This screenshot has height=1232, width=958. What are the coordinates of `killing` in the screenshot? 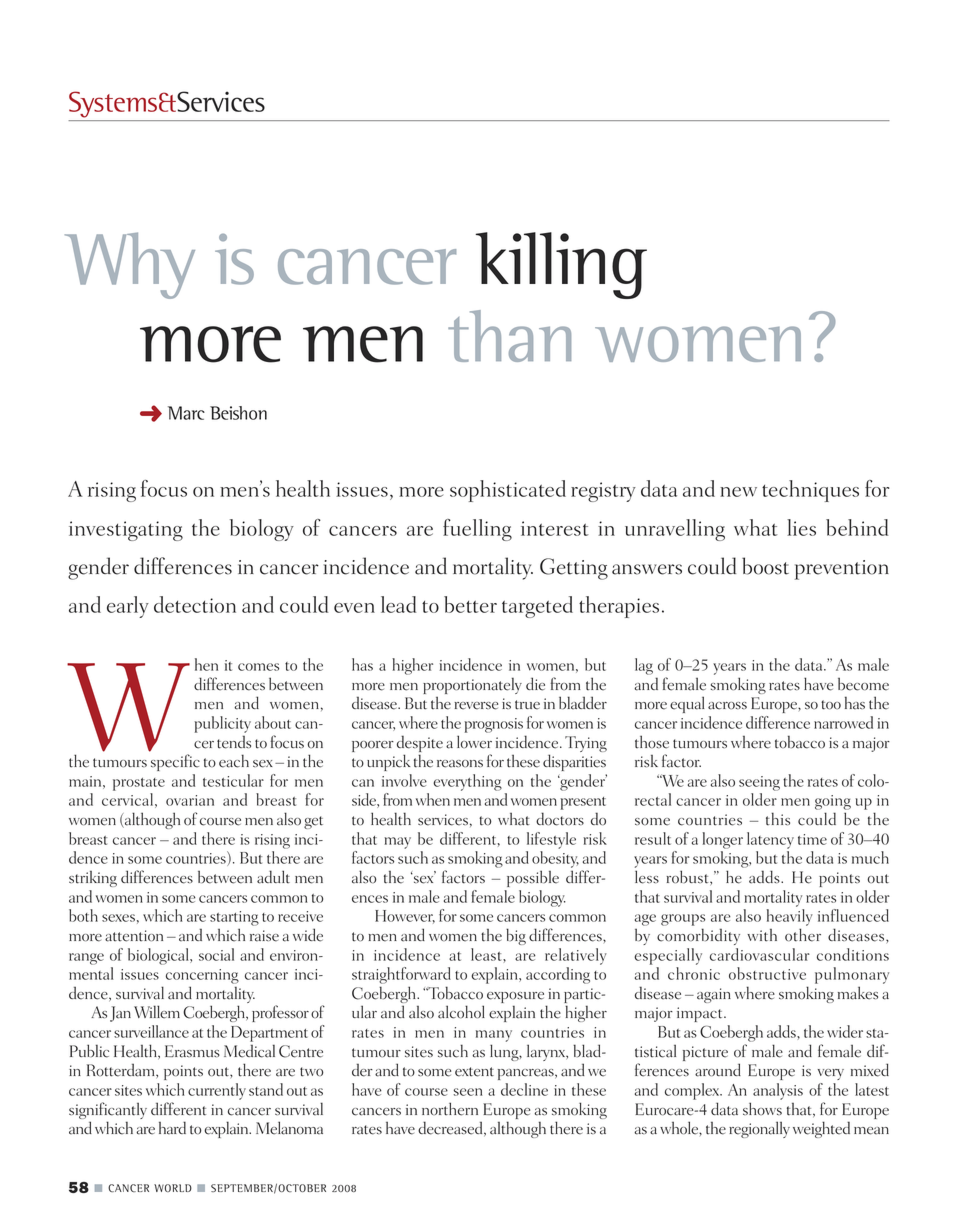 It's located at (561, 265).
